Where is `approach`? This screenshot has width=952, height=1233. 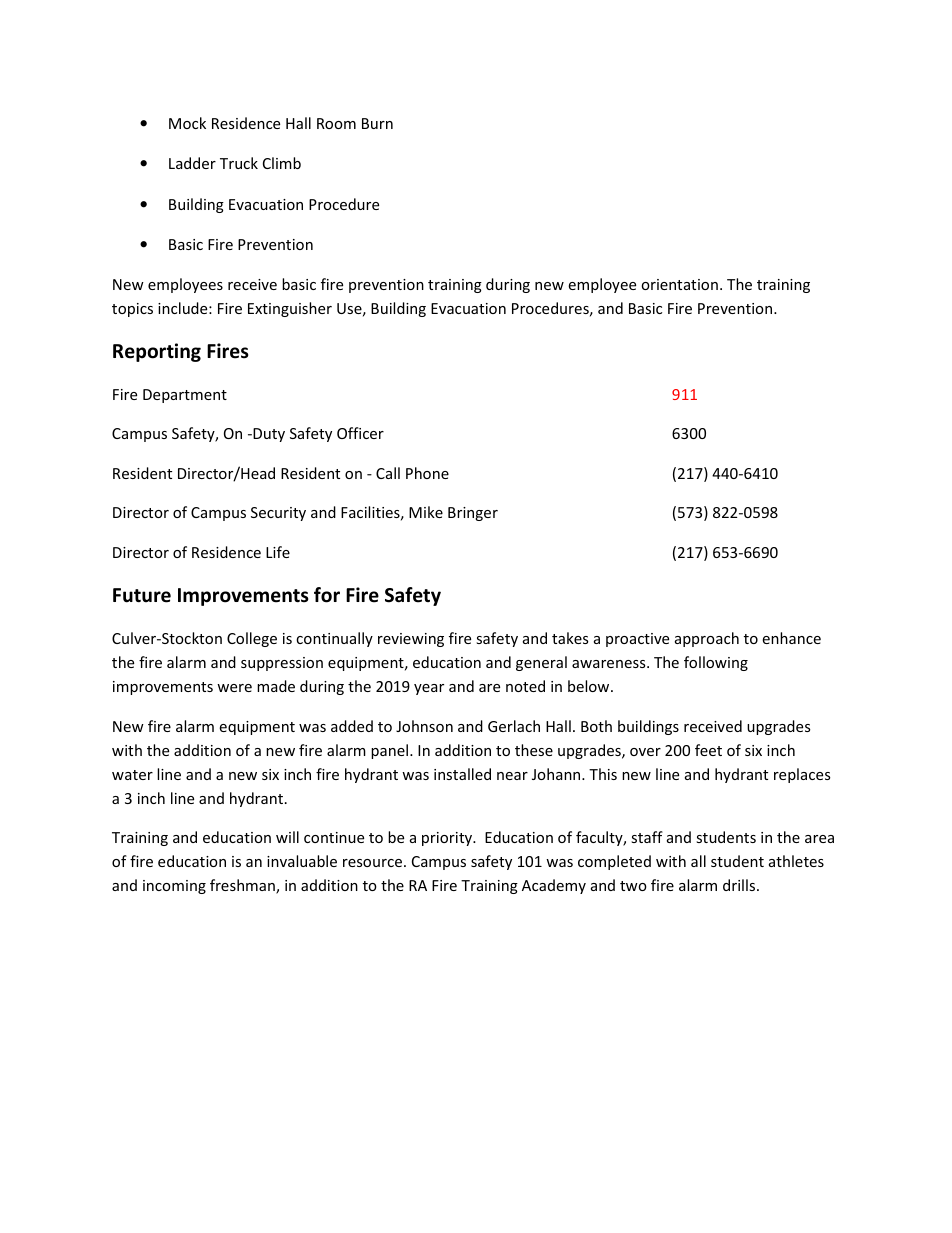 approach is located at coordinates (707, 639).
